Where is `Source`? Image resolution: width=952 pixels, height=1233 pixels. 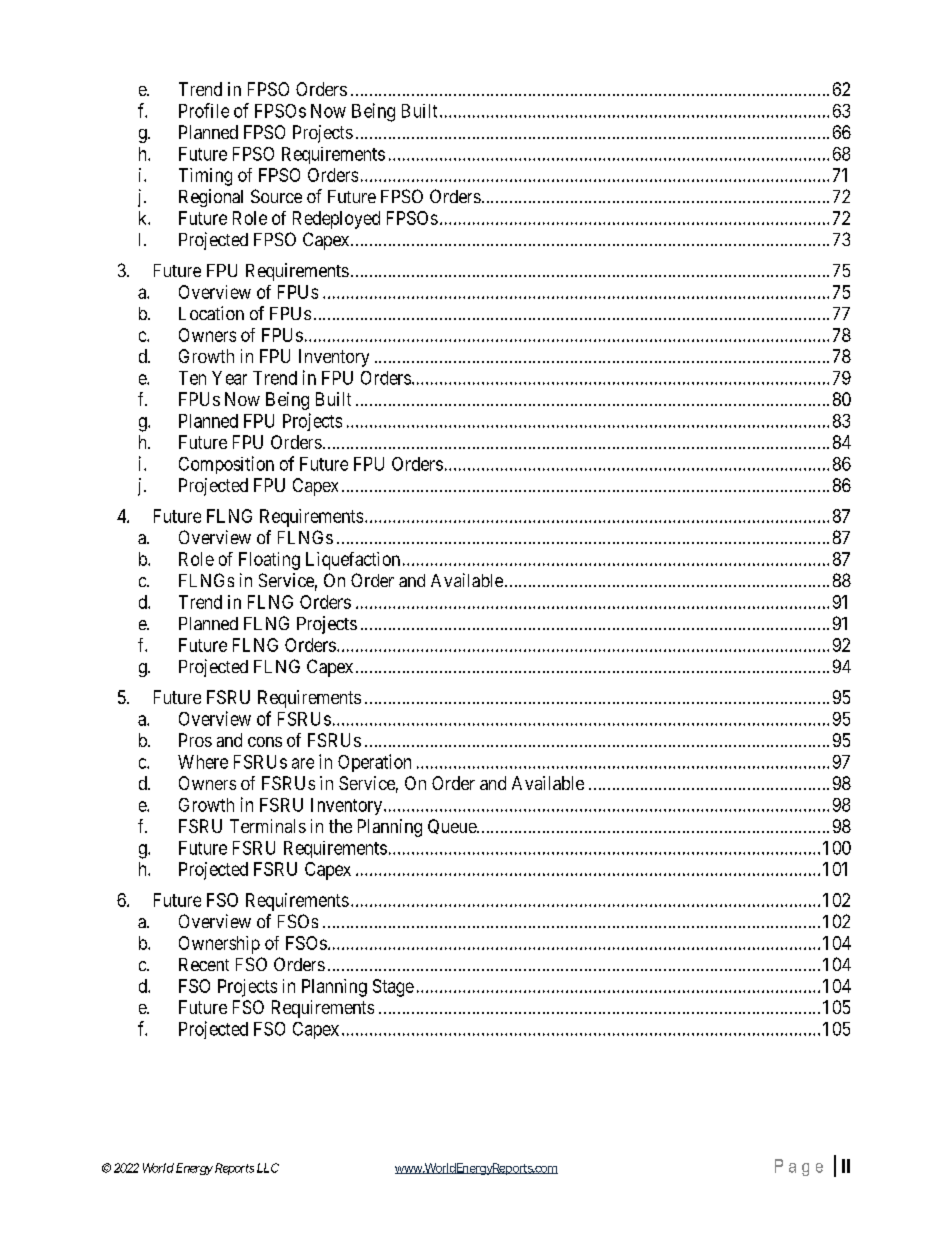
Source is located at coordinates (276, 196).
